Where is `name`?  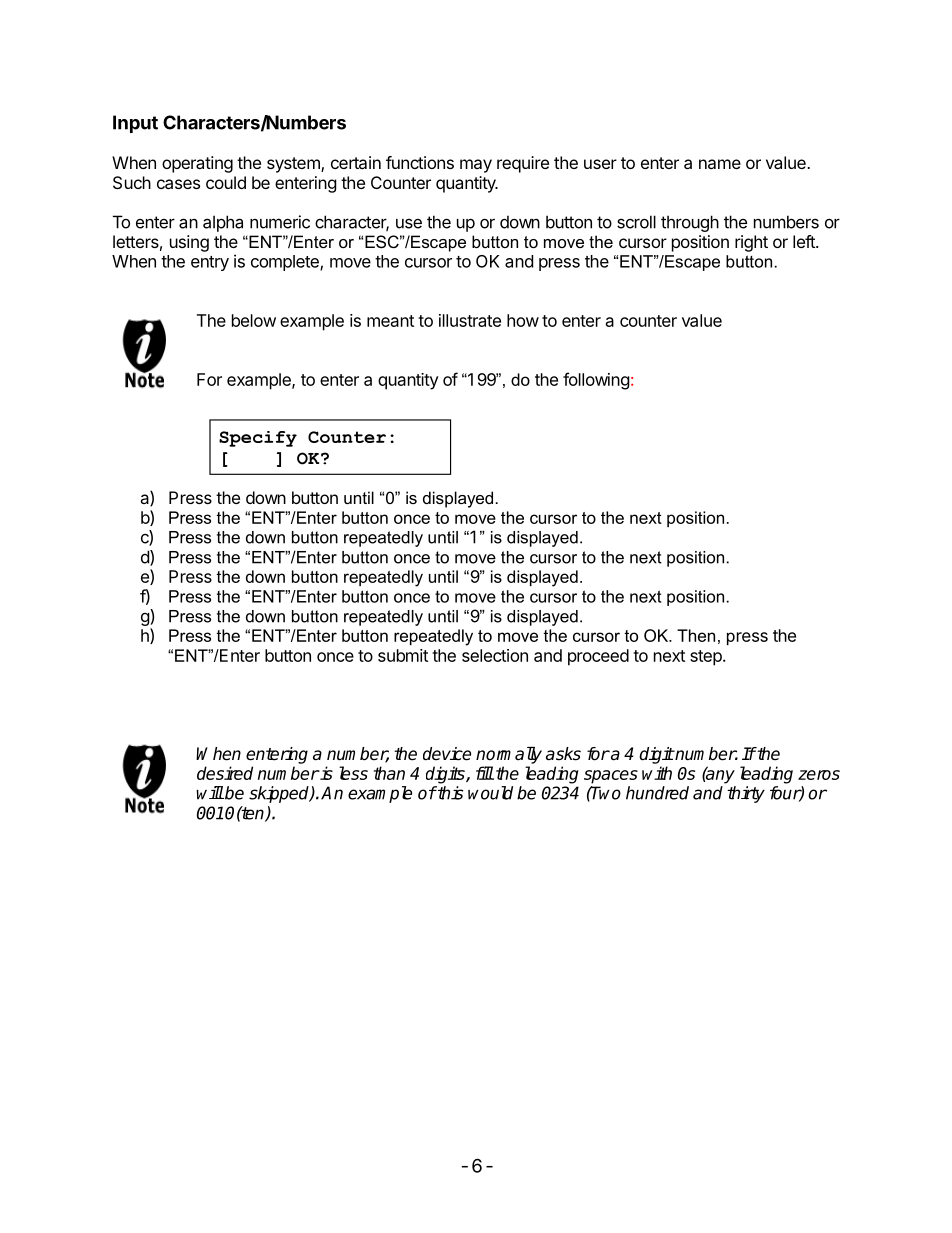 name is located at coordinates (720, 164).
